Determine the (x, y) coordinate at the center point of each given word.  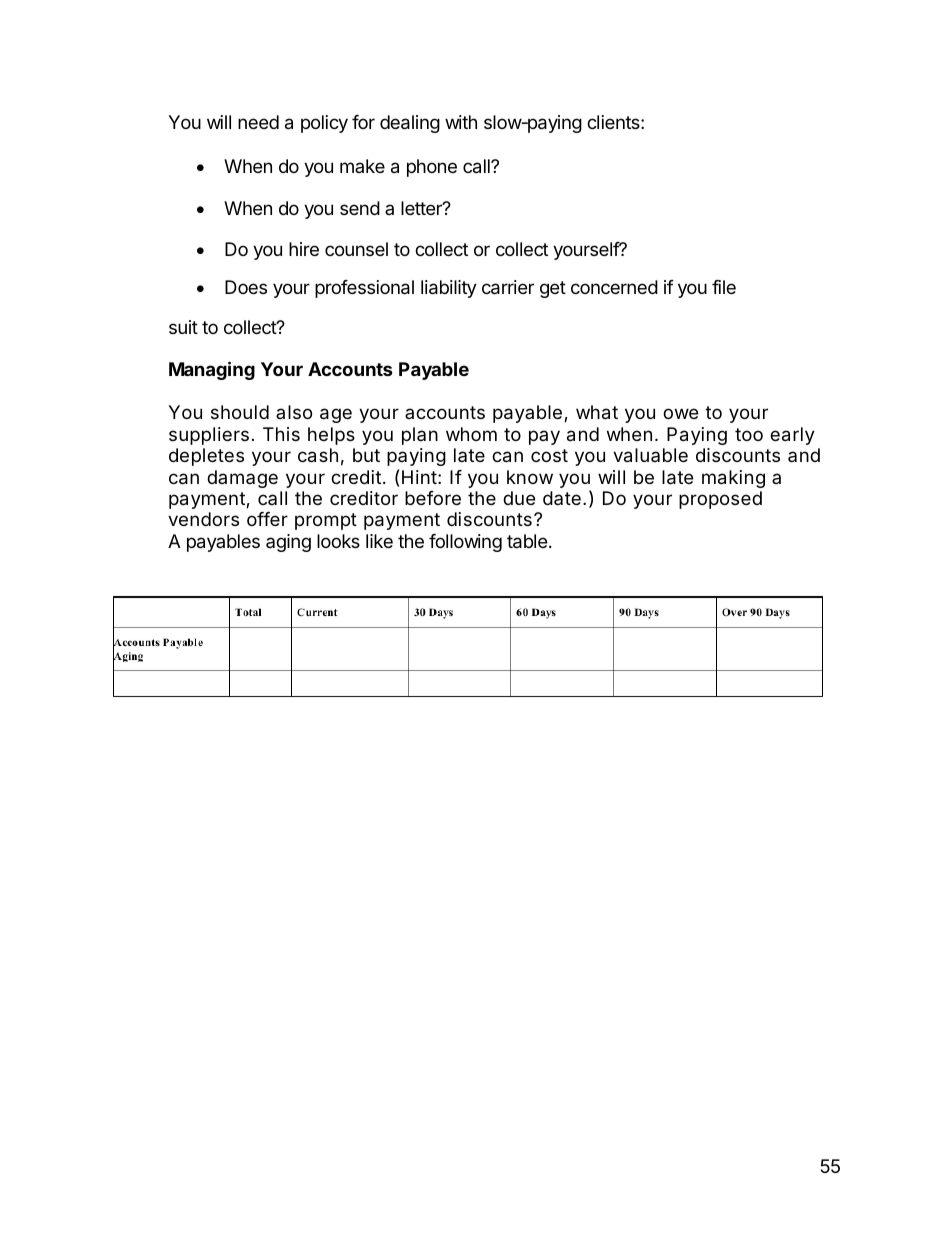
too (749, 434)
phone (432, 168)
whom (471, 434)
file (724, 287)
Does (246, 287)
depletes (206, 457)
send (360, 208)
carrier (508, 287)
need (258, 122)
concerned (614, 287)
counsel (356, 249)
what (597, 412)
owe (680, 413)
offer (267, 519)
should (240, 412)
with (461, 122)
